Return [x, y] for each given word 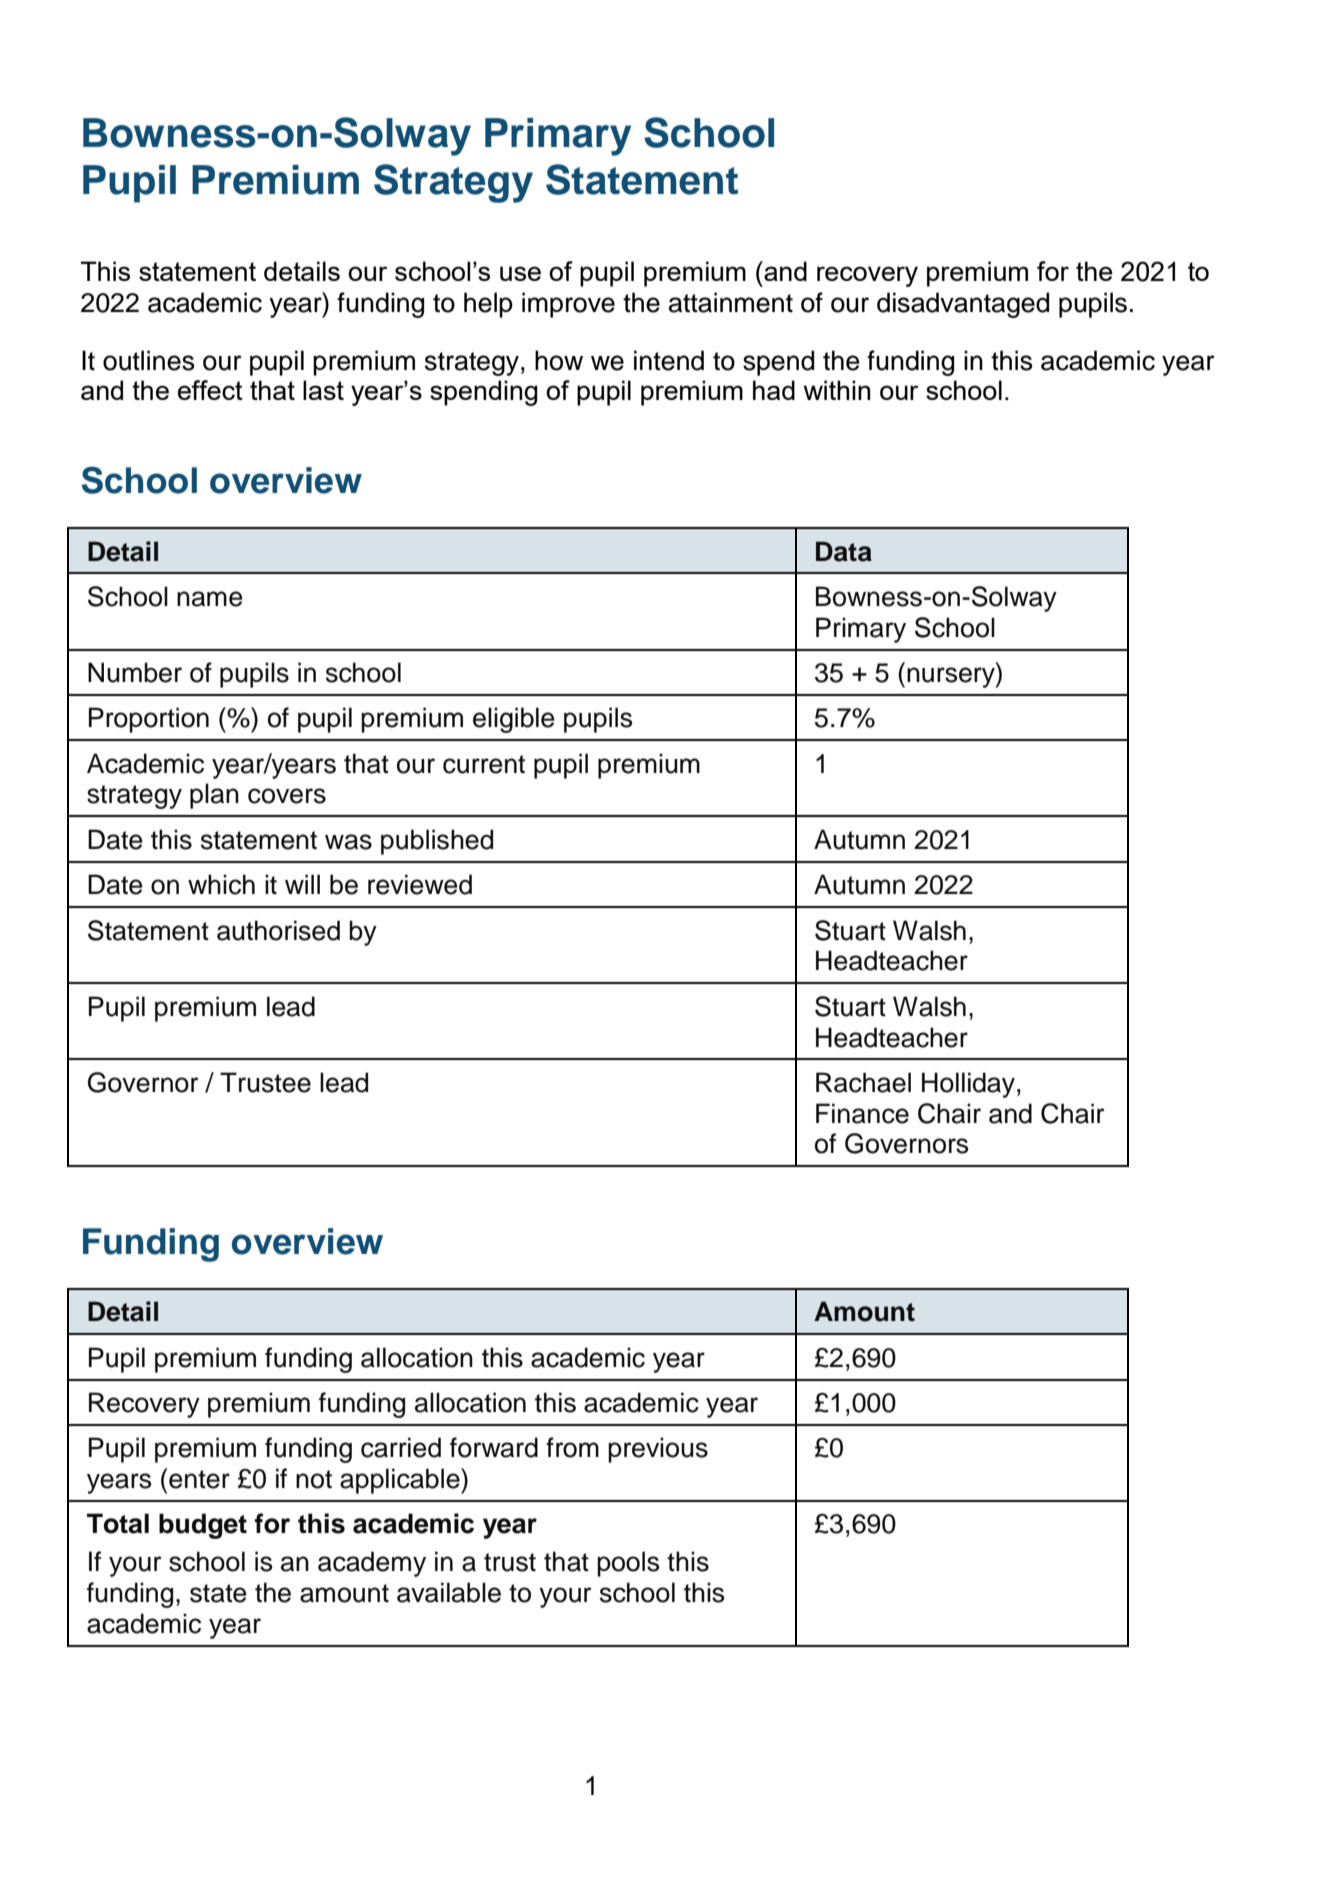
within [837, 390]
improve [568, 305]
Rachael [863, 1082]
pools [628, 1564]
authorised [278, 930]
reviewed [420, 884]
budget [203, 1526]
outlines [148, 360]
